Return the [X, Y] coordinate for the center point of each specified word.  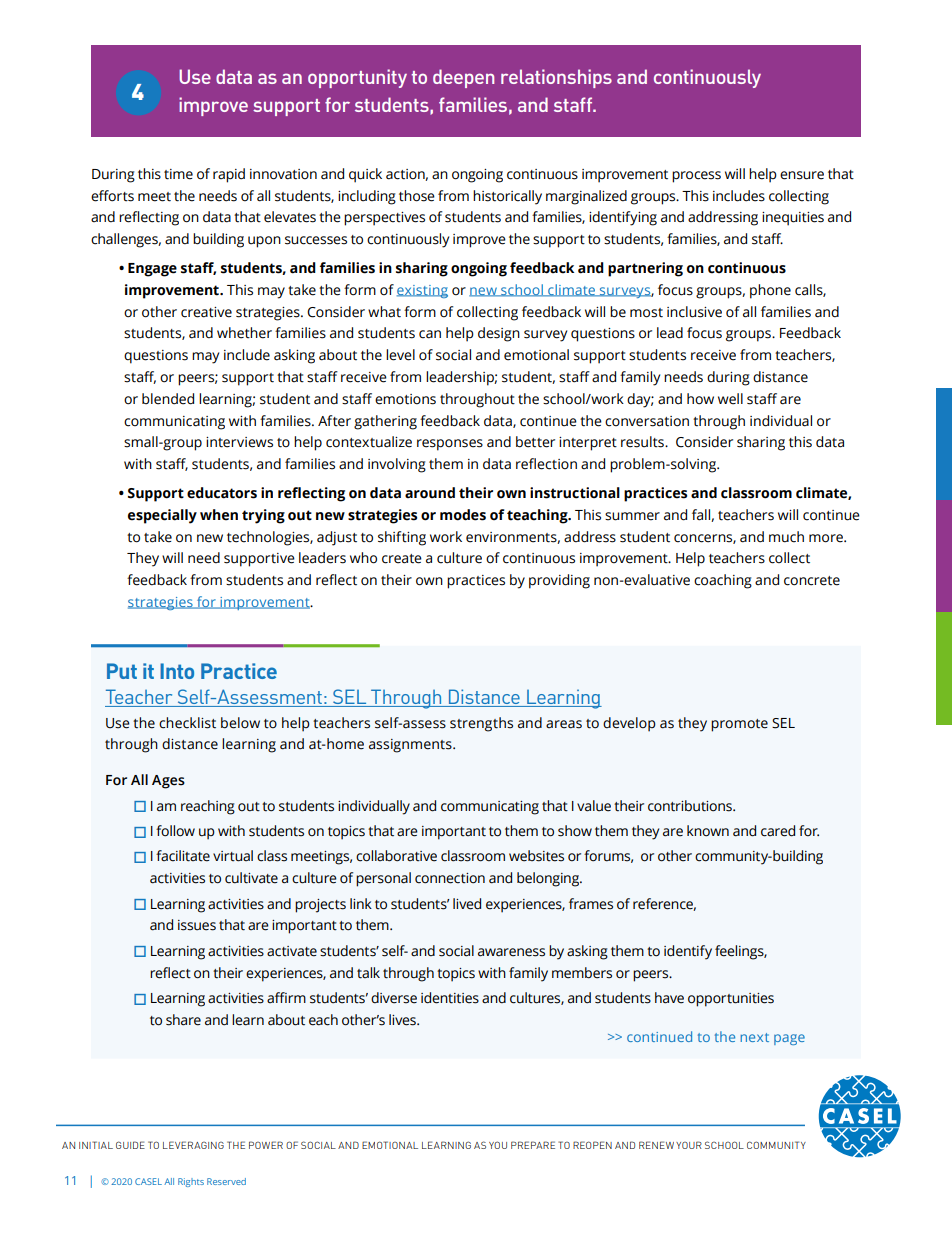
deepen [463, 78]
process [696, 177]
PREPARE [533, 1145]
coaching [723, 581]
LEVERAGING [193, 1145]
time [178, 174]
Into [177, 671]
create [402, 559]
